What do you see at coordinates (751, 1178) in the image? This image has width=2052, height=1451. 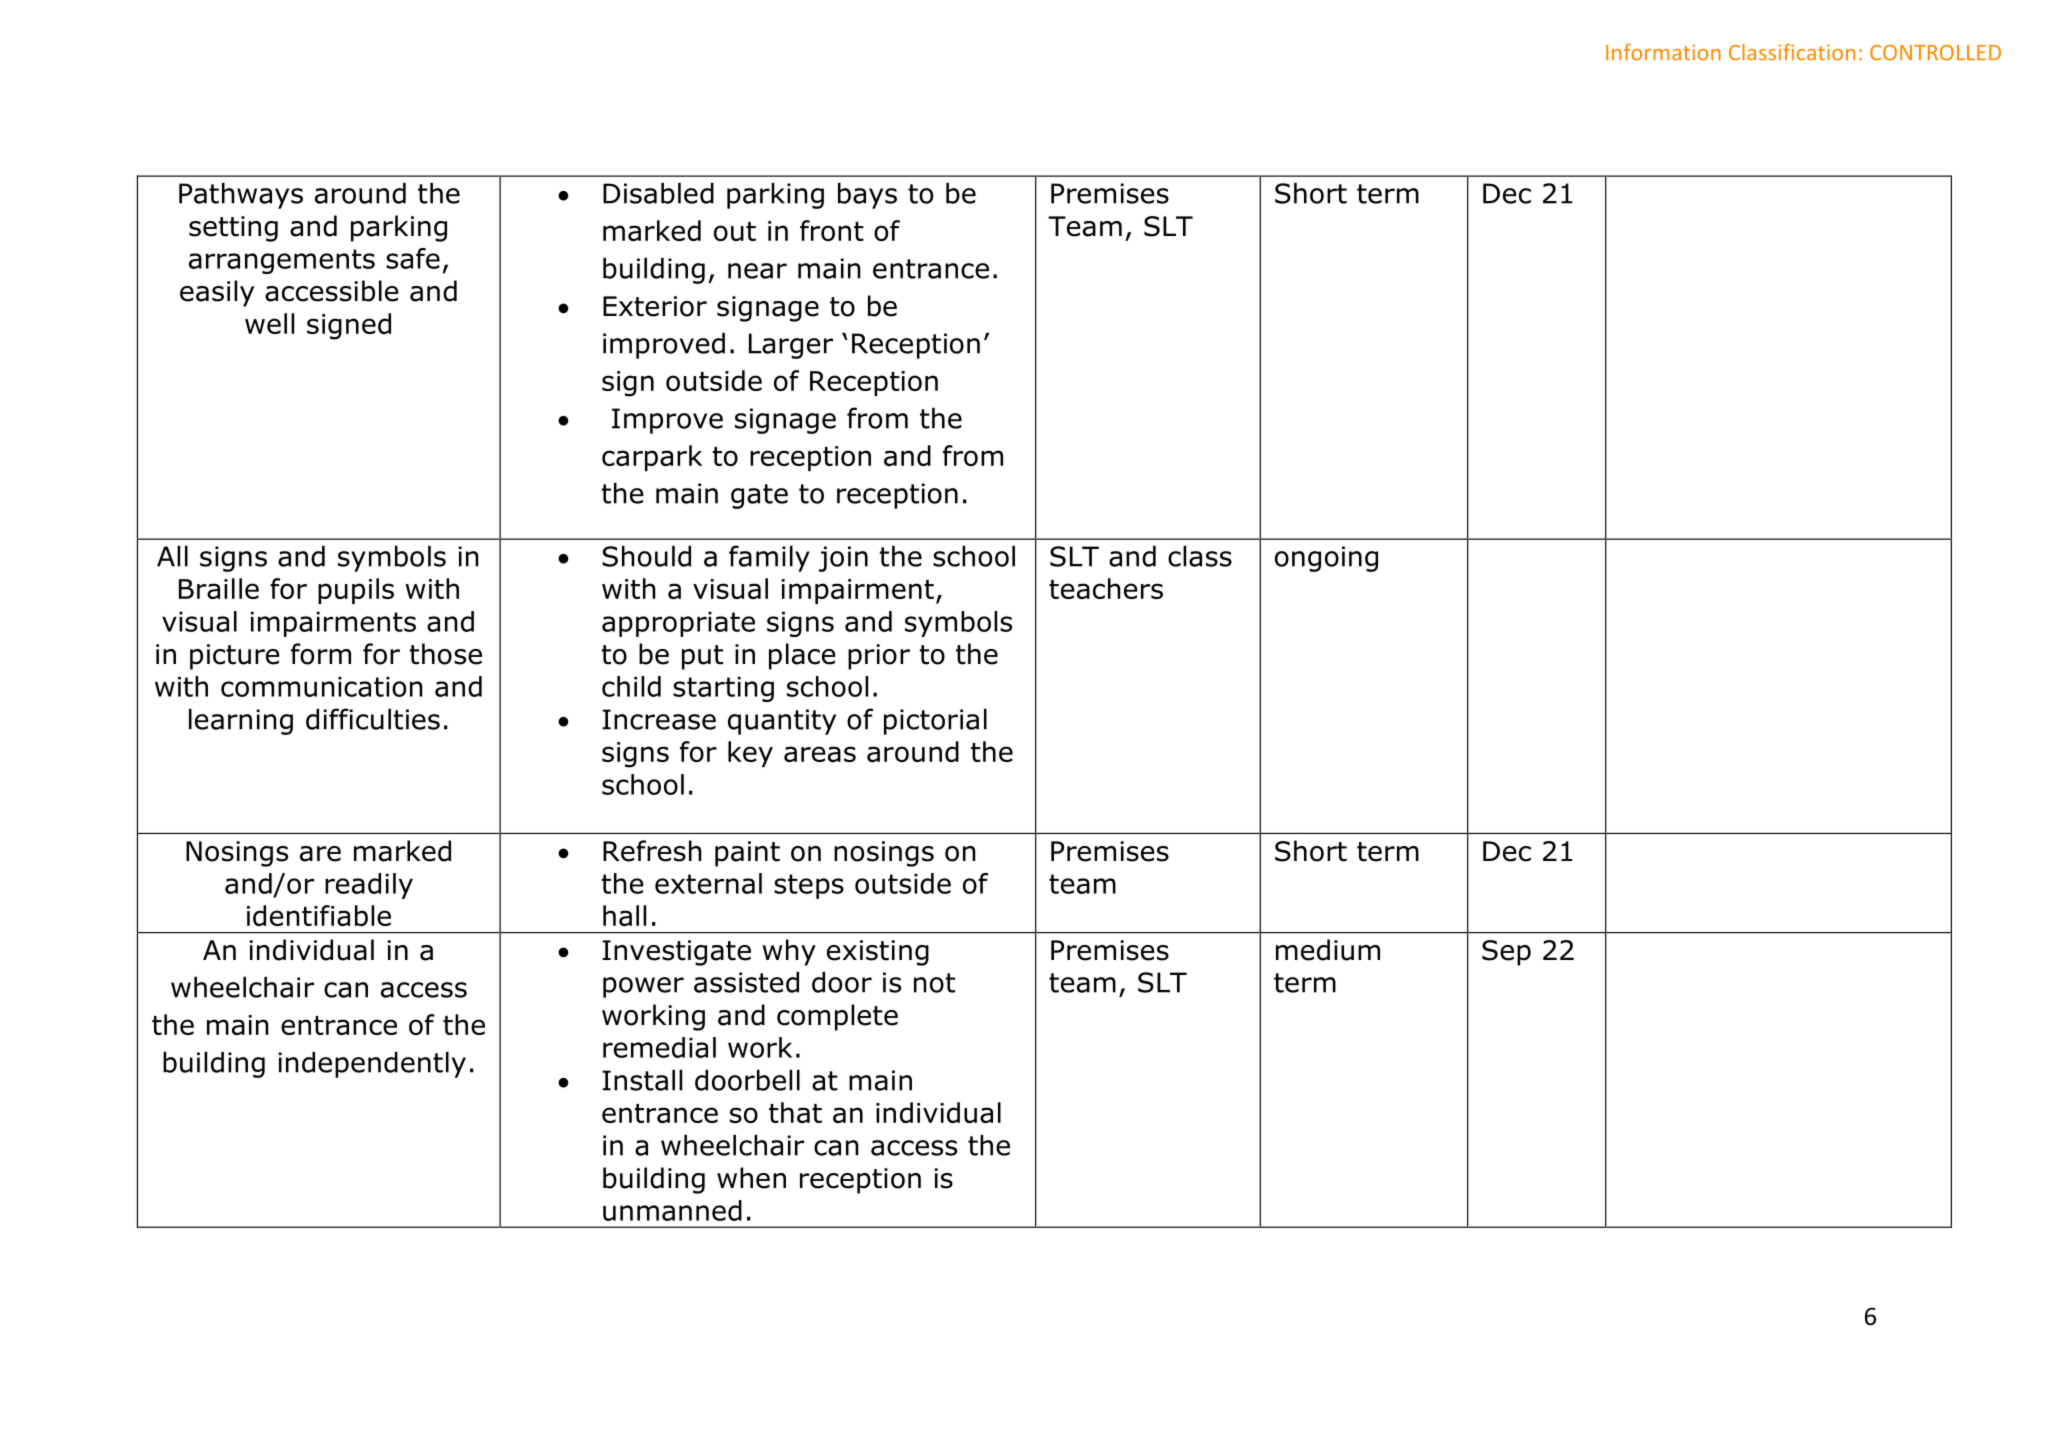 I see `when` at bounding box center [751, 1178].
